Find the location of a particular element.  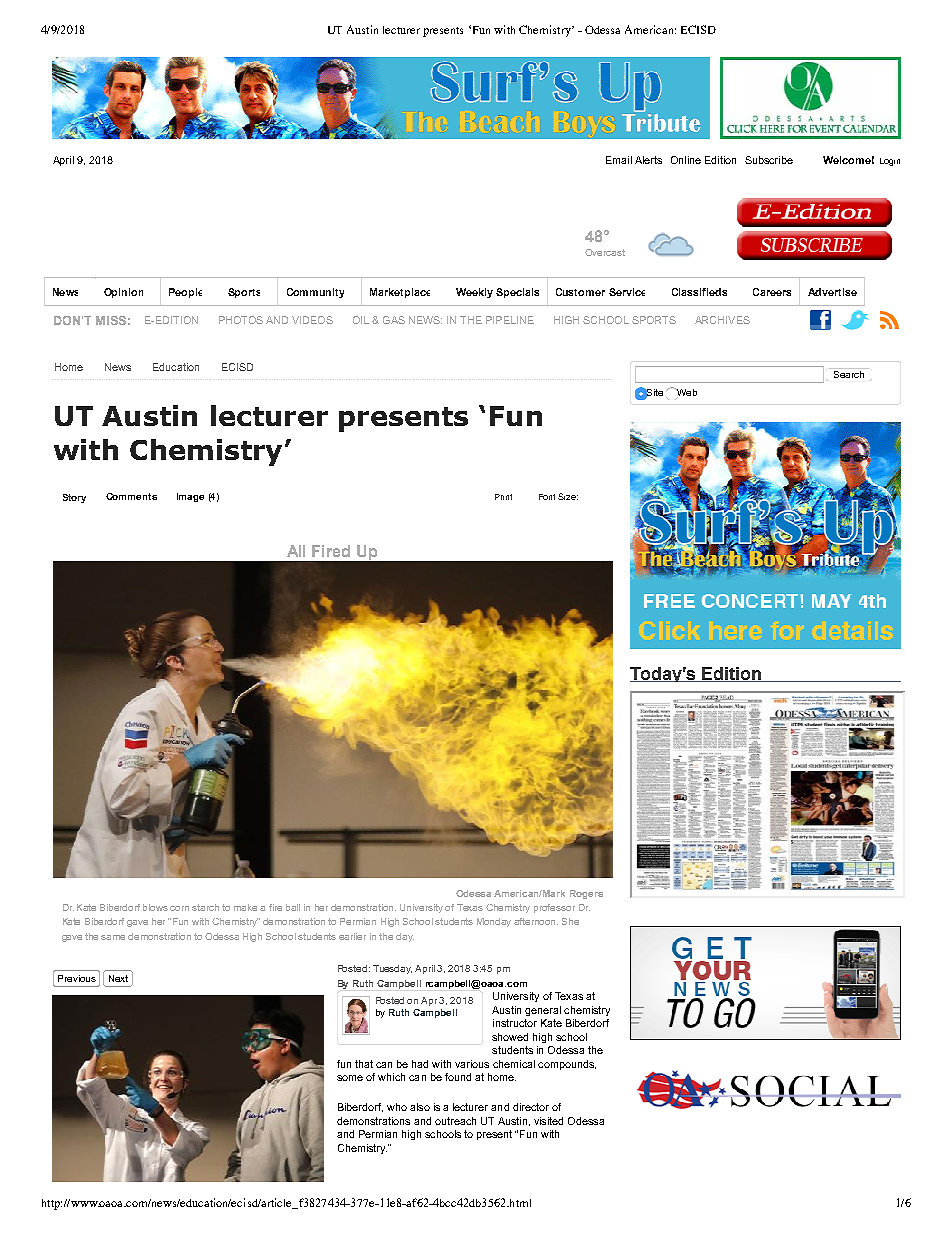

Subscribe is located at coordinates (769, 160).
